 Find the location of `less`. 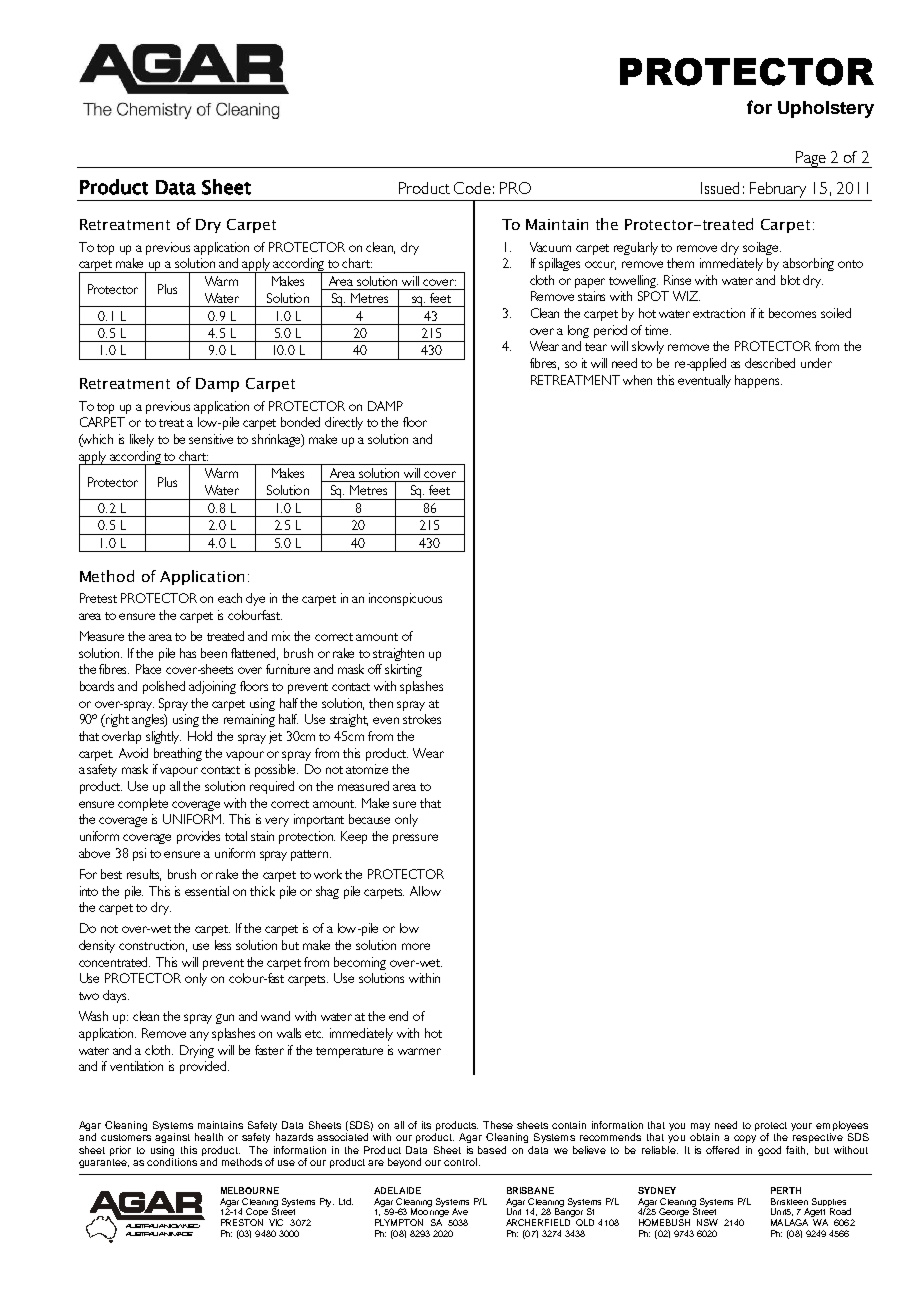

less is located at coordinates (223, 945).
